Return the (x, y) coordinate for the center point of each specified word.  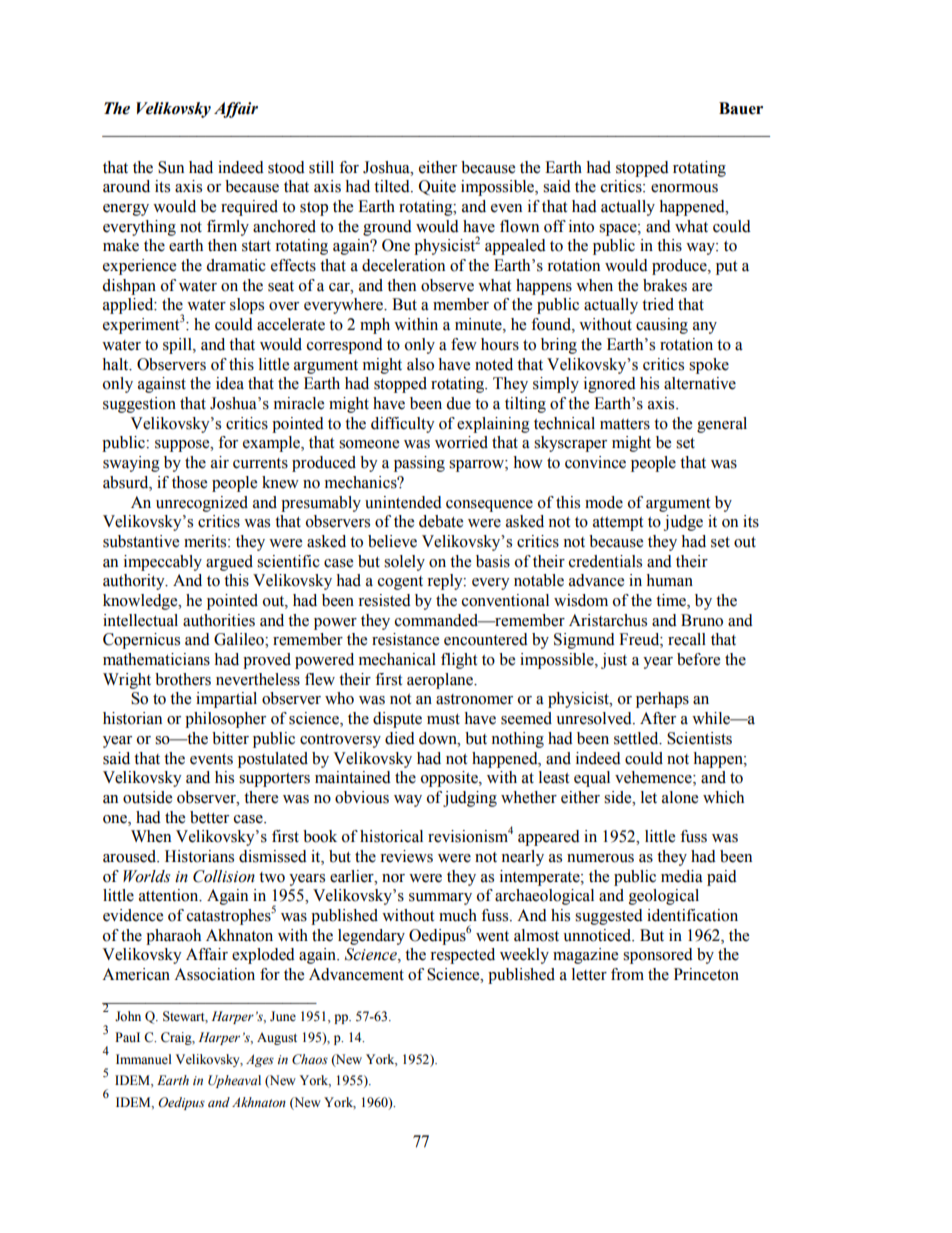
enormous (684, 188)
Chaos (310, 1059)
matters (625, 424)
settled (637, 738)
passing (419, 464)
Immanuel (143, 1059)
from (627, 974)
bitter (230, 738)
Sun (171, 167)
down (439, 738)
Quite (437, 187)
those (189, 482)
